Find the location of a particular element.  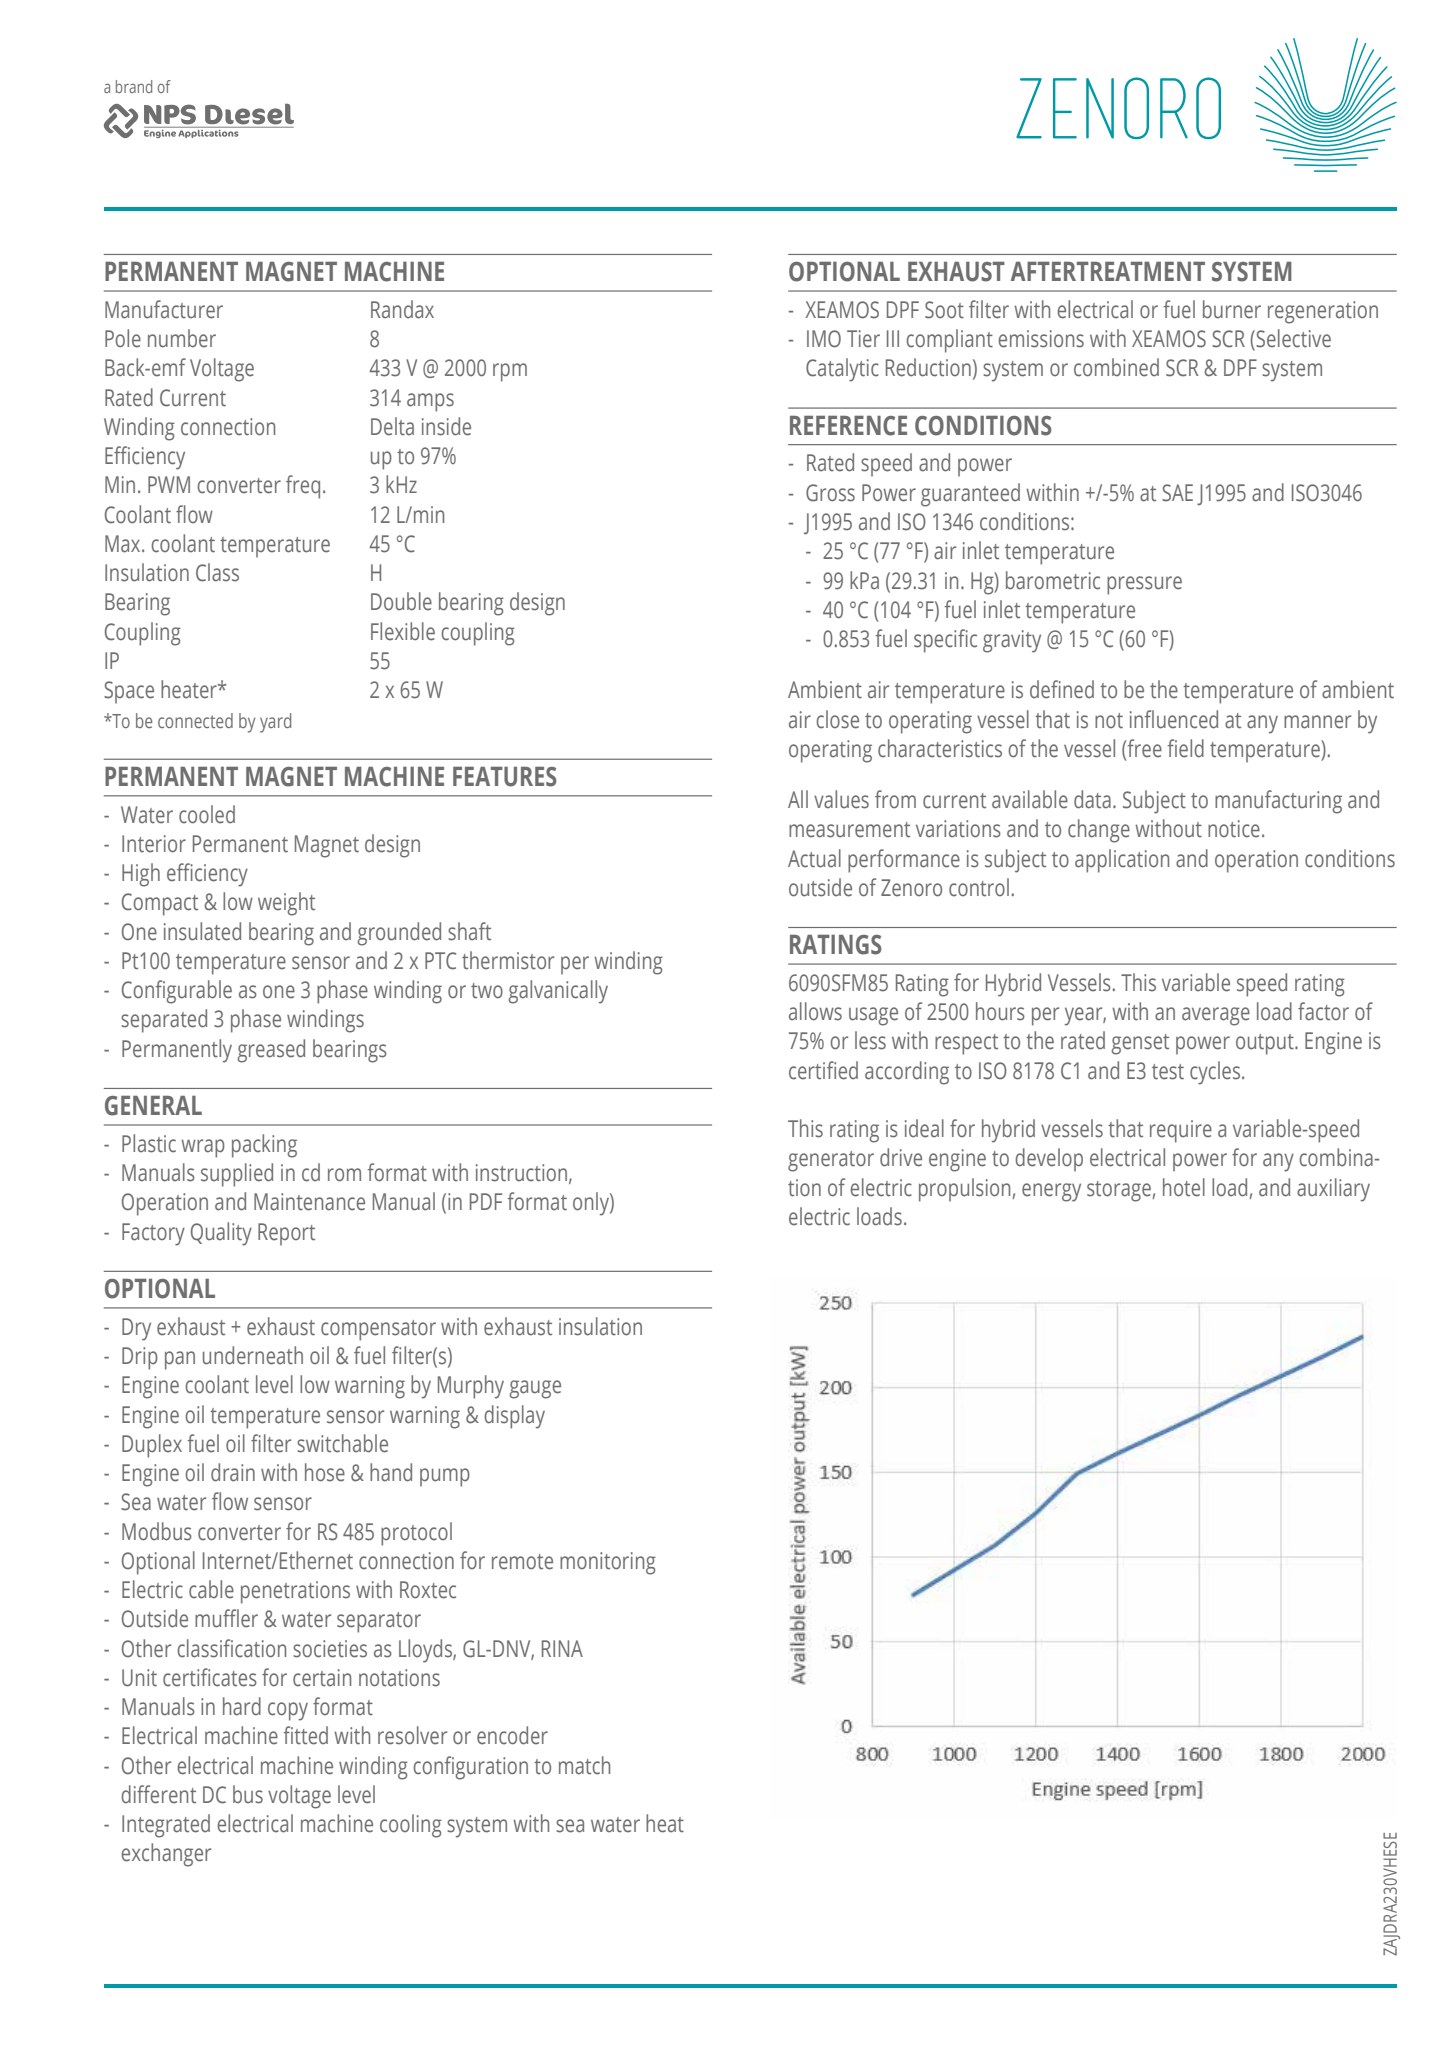

burner is located at coordinates (1232, 309).
